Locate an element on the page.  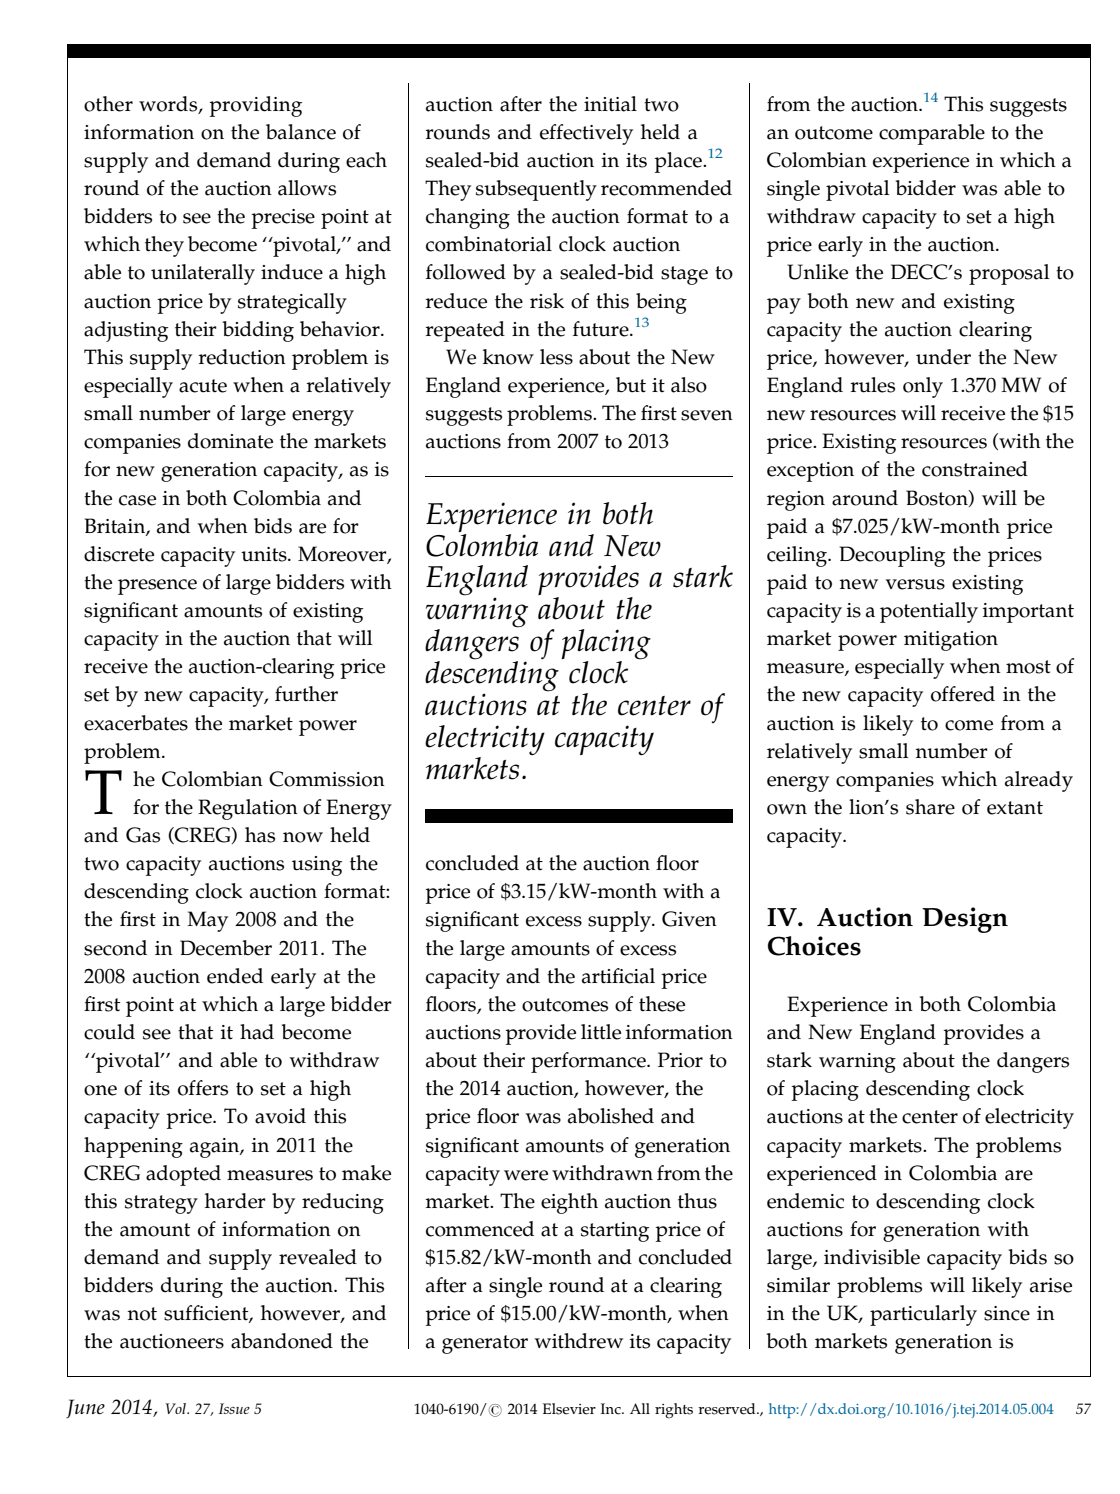
providing is located at coordinates (255, 106).
